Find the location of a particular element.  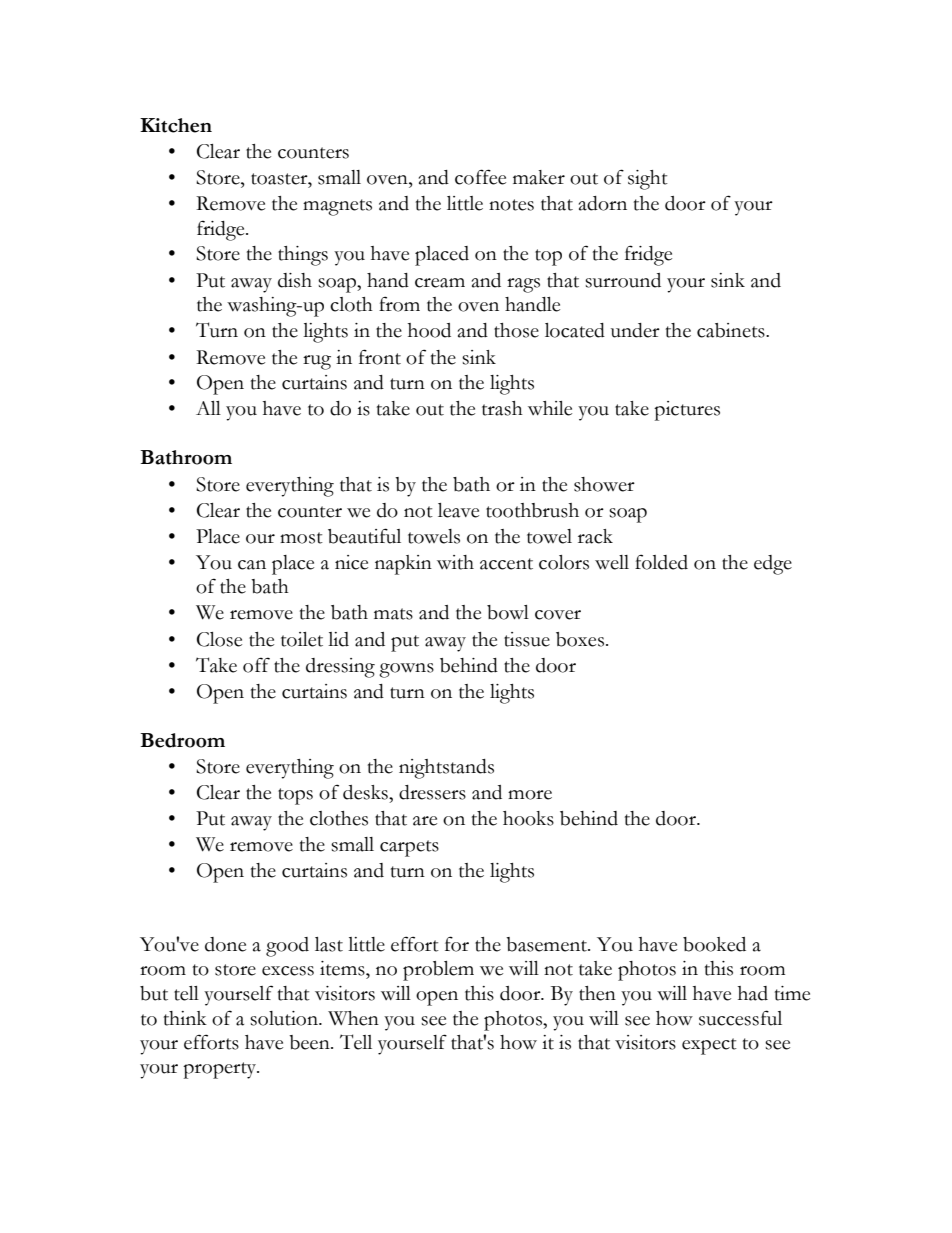

booked is located at coordinates (714, 944).
